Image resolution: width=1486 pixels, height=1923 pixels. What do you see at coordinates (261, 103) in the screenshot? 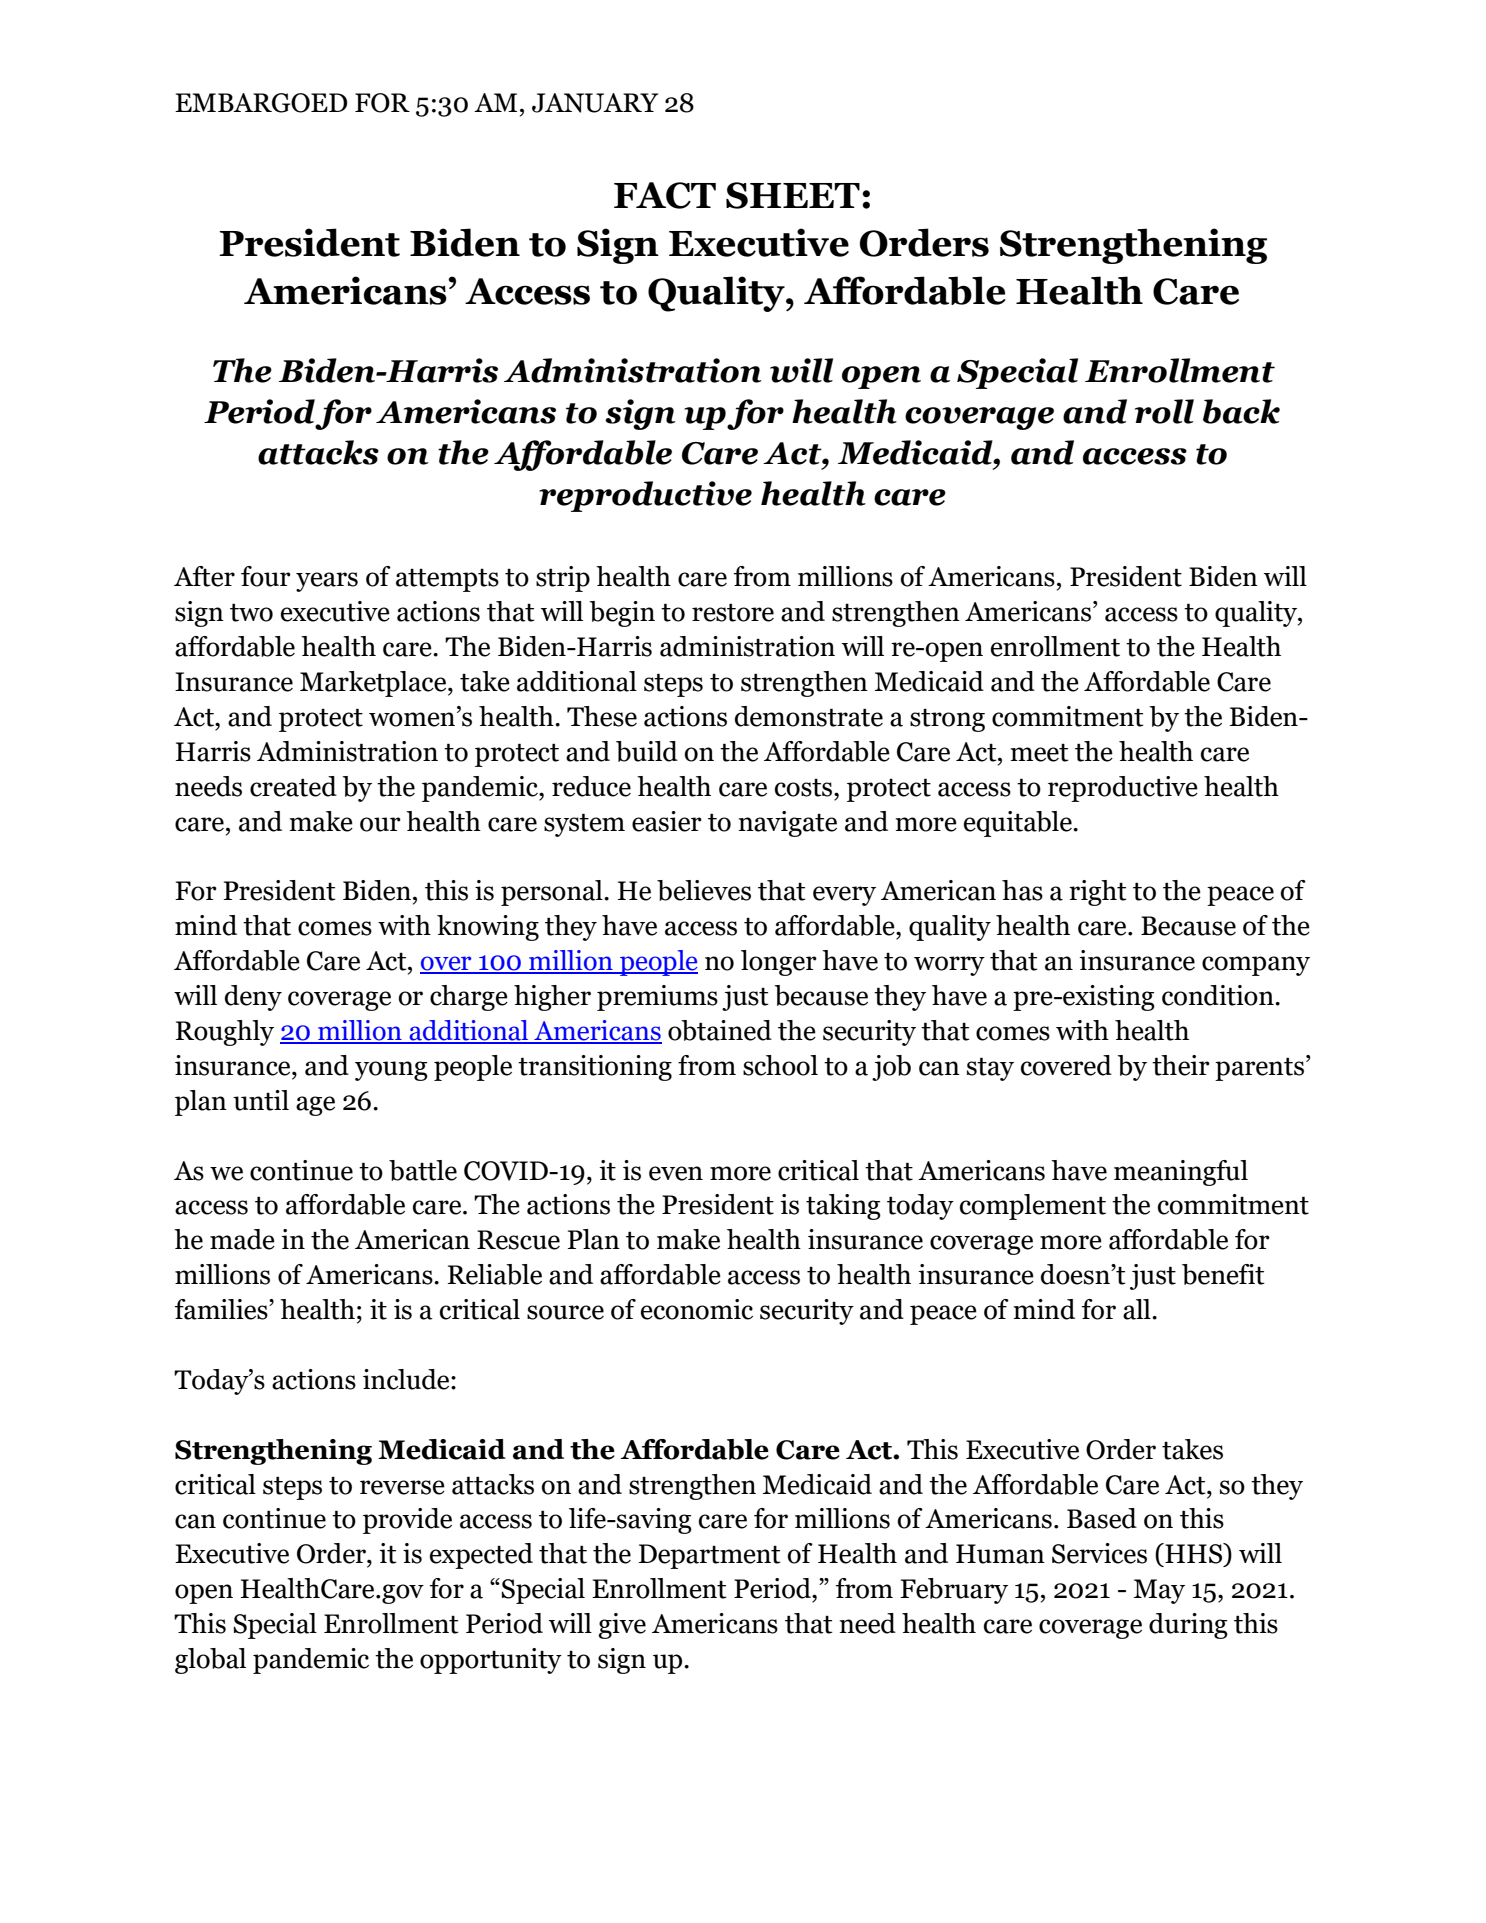
I see `EMBARGOED` at bounding box center [261, 103].
